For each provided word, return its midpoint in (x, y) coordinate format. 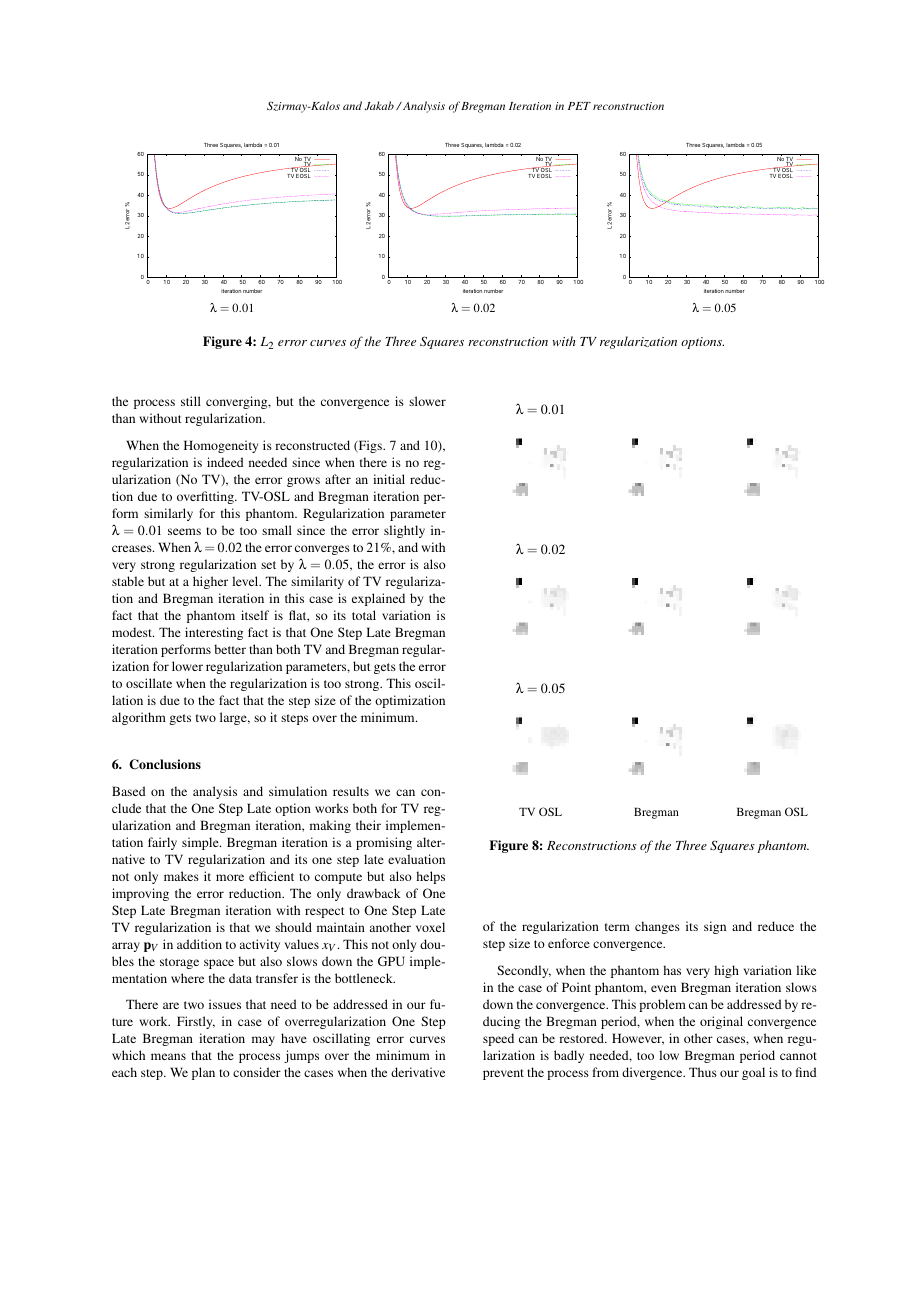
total (364, 615)
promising (384, 843)
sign (715, 927)
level (246, 581)
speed (498, 1039)
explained (378, 599)
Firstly (196, 1022)
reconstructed (312, 445)
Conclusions (165, 764)
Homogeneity (221, 446)
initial (389, 479)
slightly (404, 531)
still (191, 401)
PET (579, 106)
